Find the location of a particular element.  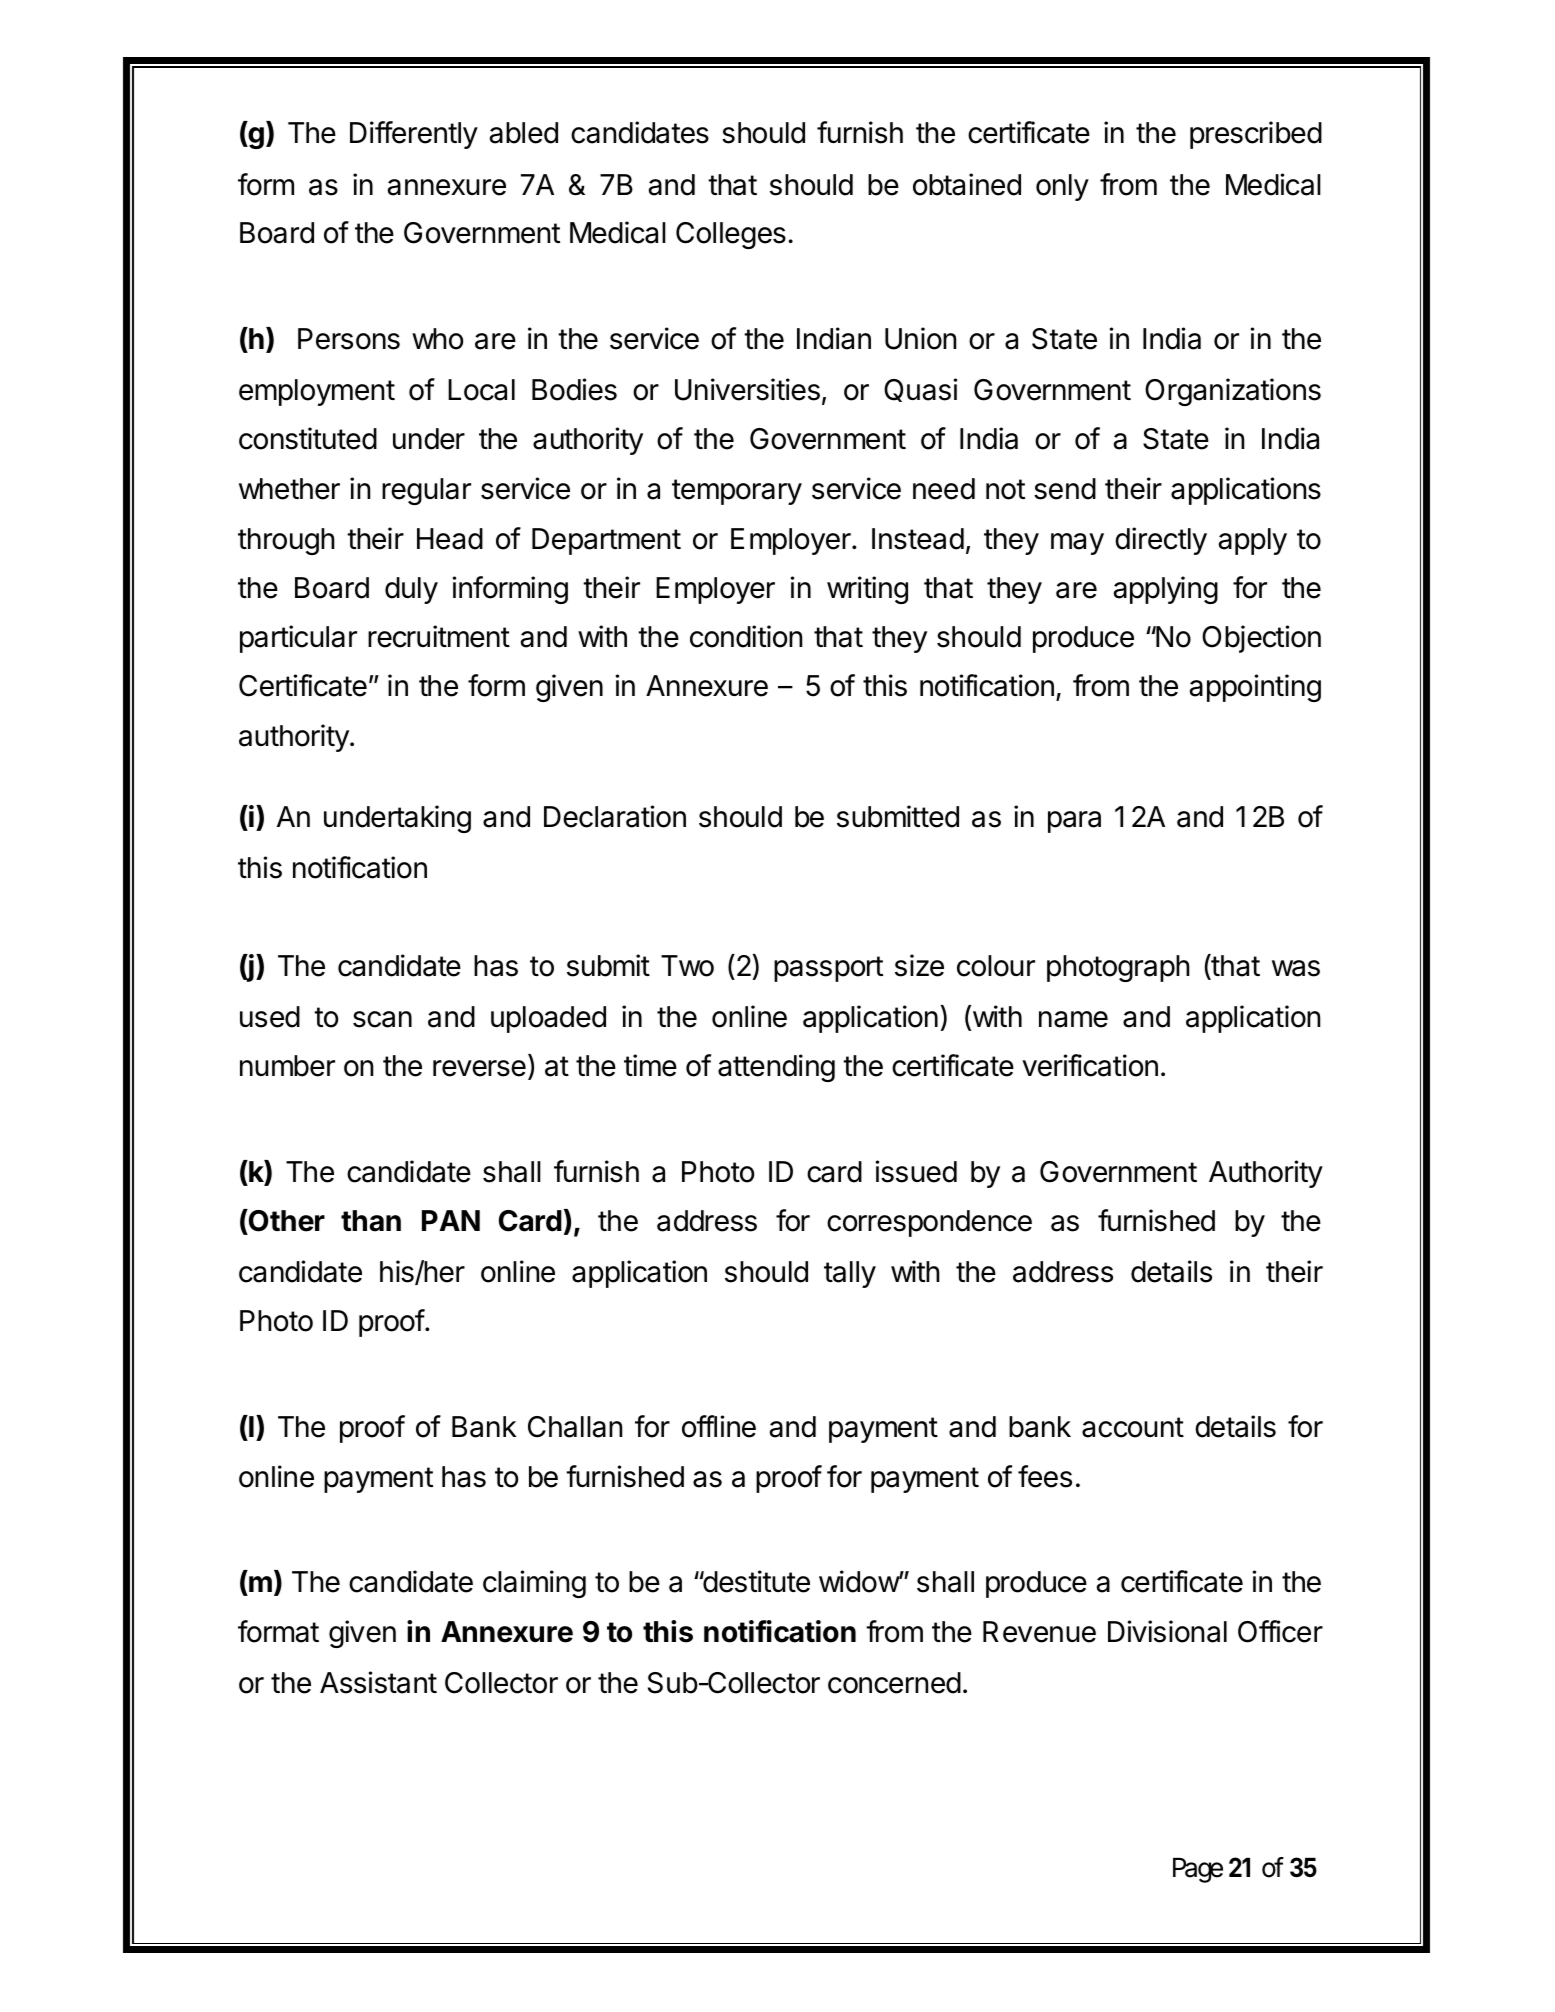

scan is located at coordinates (382, 1019).
